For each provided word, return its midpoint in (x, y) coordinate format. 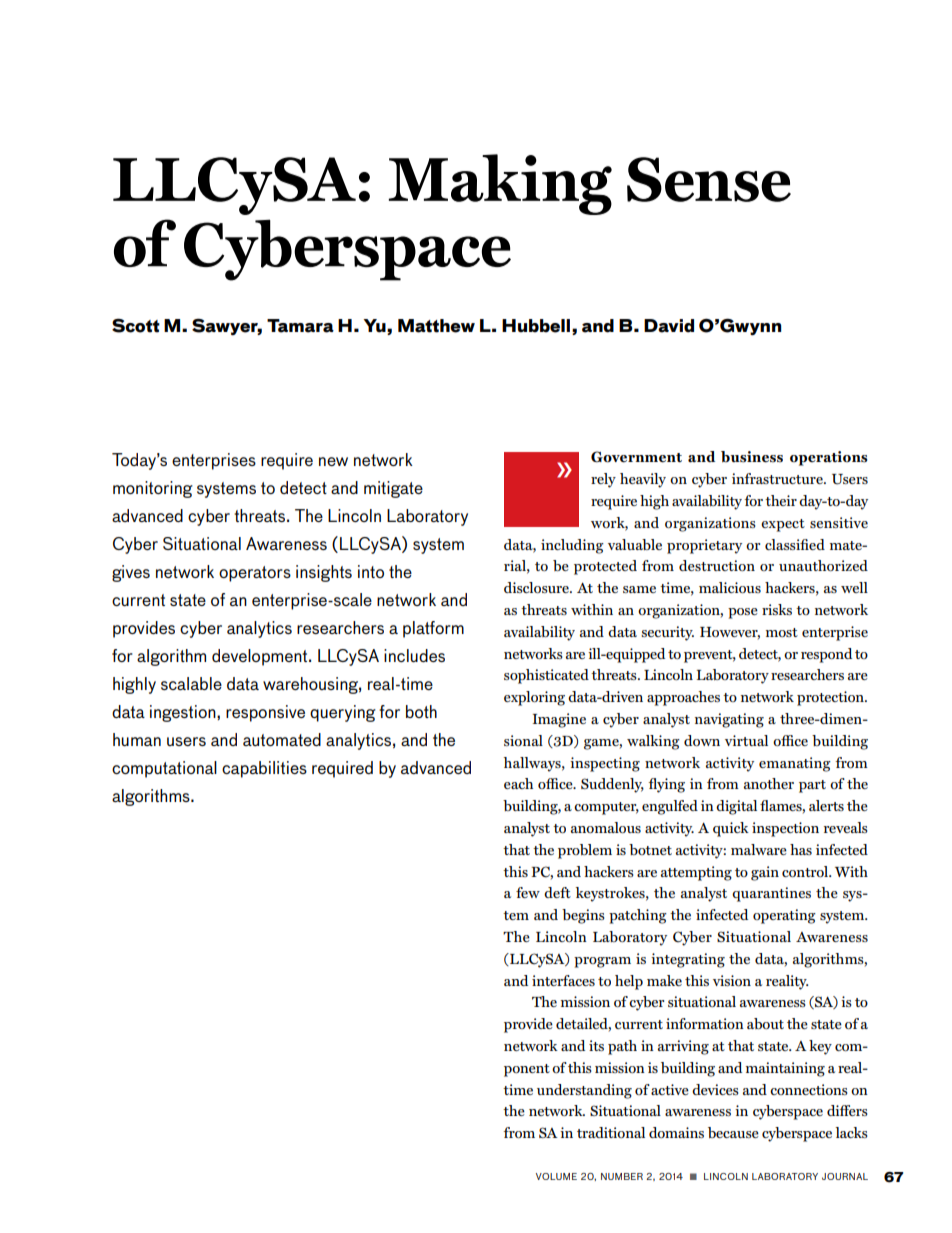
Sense (709, 179)
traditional (611, 1132)
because (733, 1132)
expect (783, 525)
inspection (785, 829)
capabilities (264, 769)
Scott (136, 325)
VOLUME (556, 1176)
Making (500, 184)
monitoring (153, 489)
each (518, 783)
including (572, 546)
